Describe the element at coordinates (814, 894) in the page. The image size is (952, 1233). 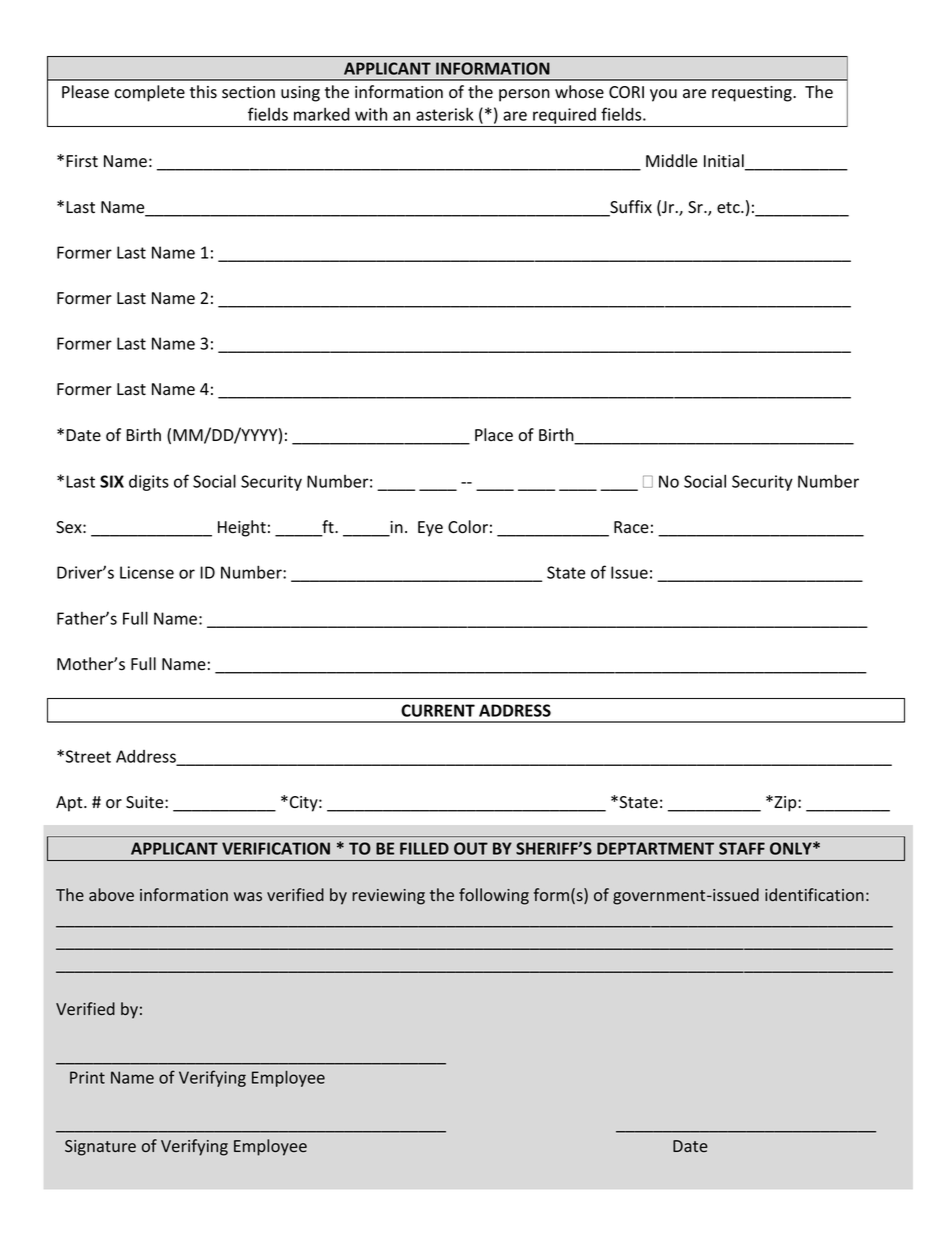
I see `identification` at that location.
